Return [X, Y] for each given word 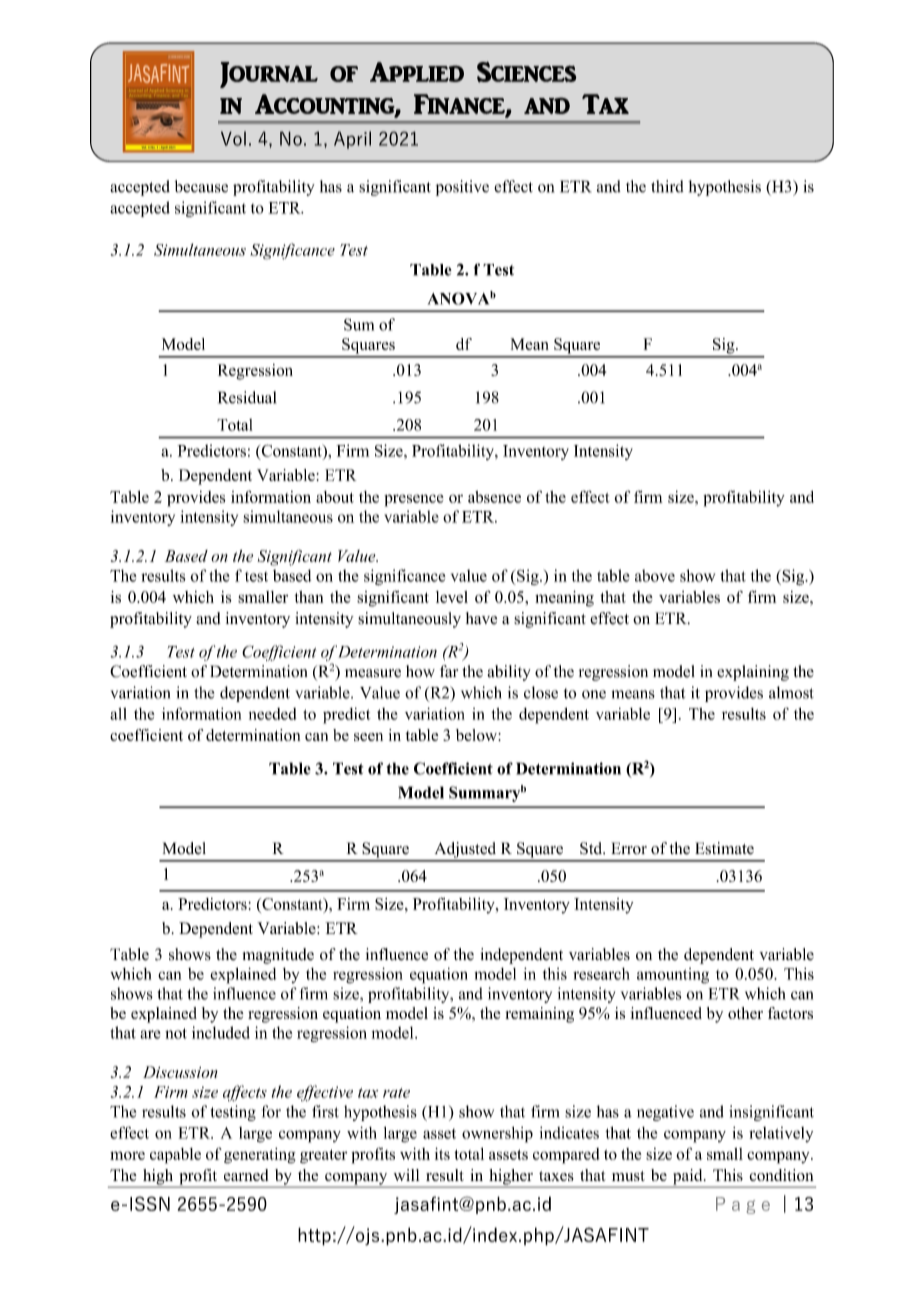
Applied [417, 72]
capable [175, 1156]
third [667, 186]
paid [687, 1178]
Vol [233, 138]
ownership [497, 1135]
